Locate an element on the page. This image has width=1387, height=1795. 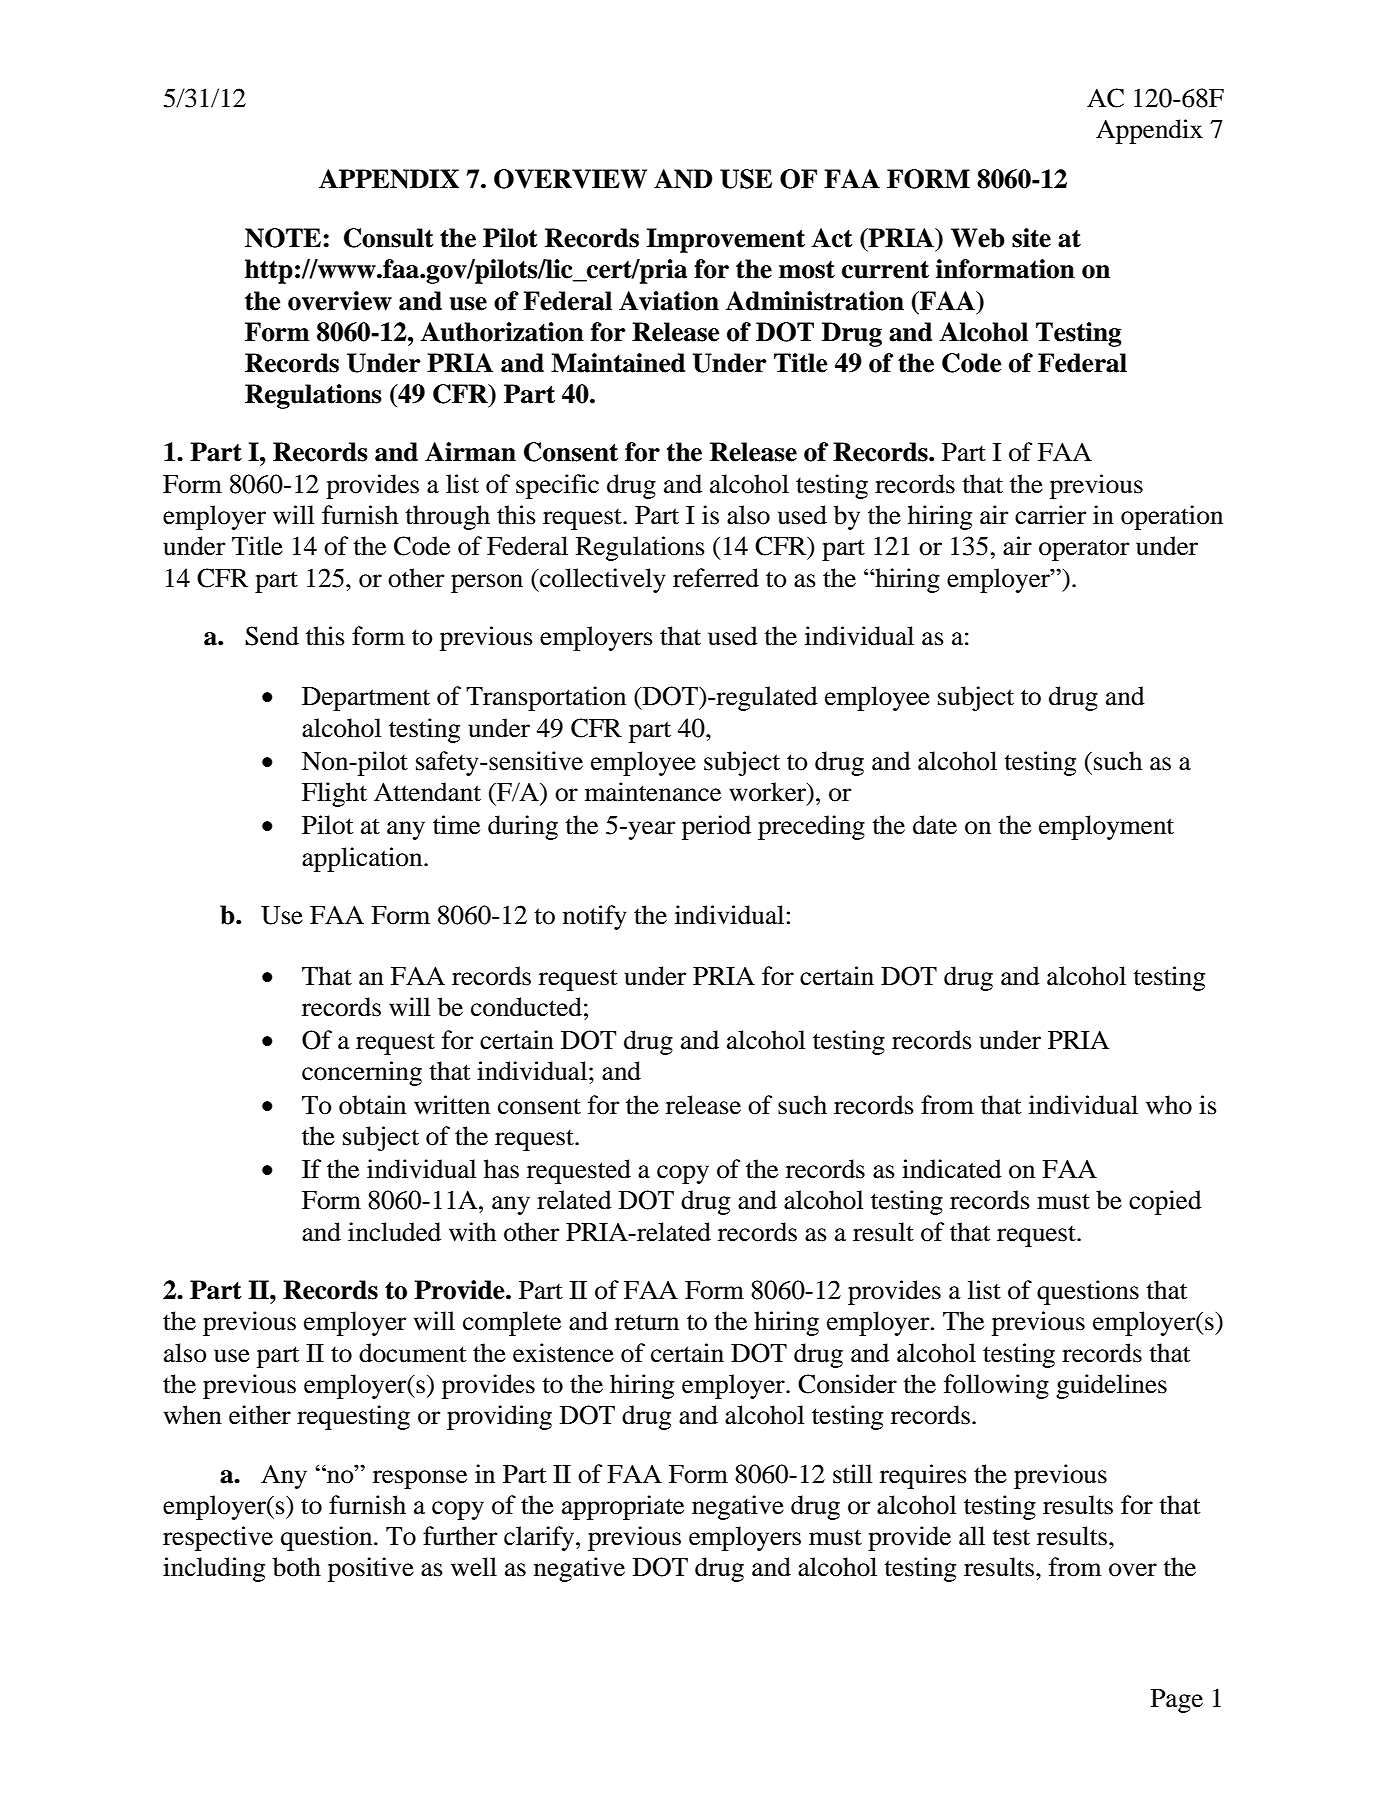
concerning is located at coordinates (362, 1073).
